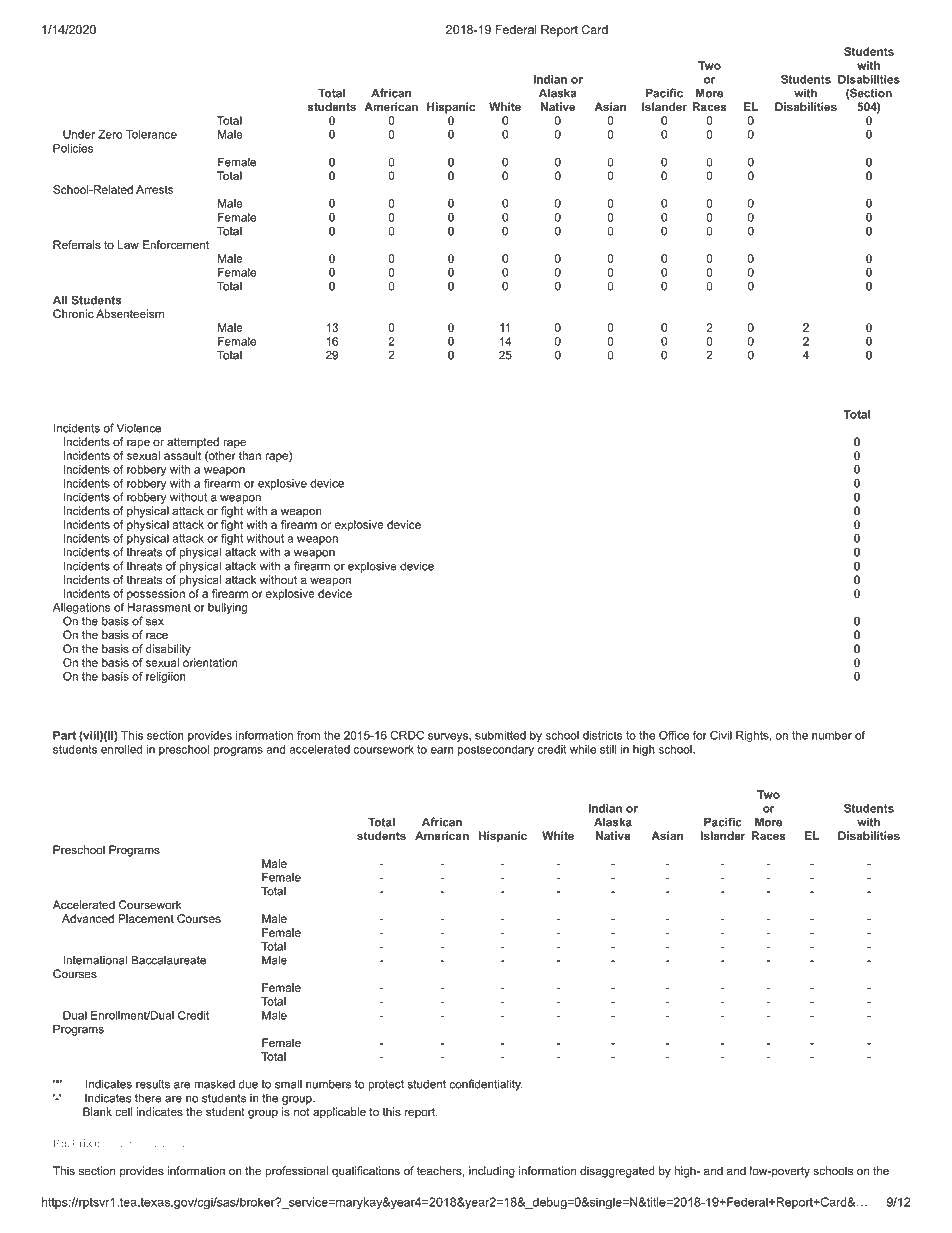  Describe the element at coordinates (168, 1144) in the screenshot. I see `Quality` at that location.
